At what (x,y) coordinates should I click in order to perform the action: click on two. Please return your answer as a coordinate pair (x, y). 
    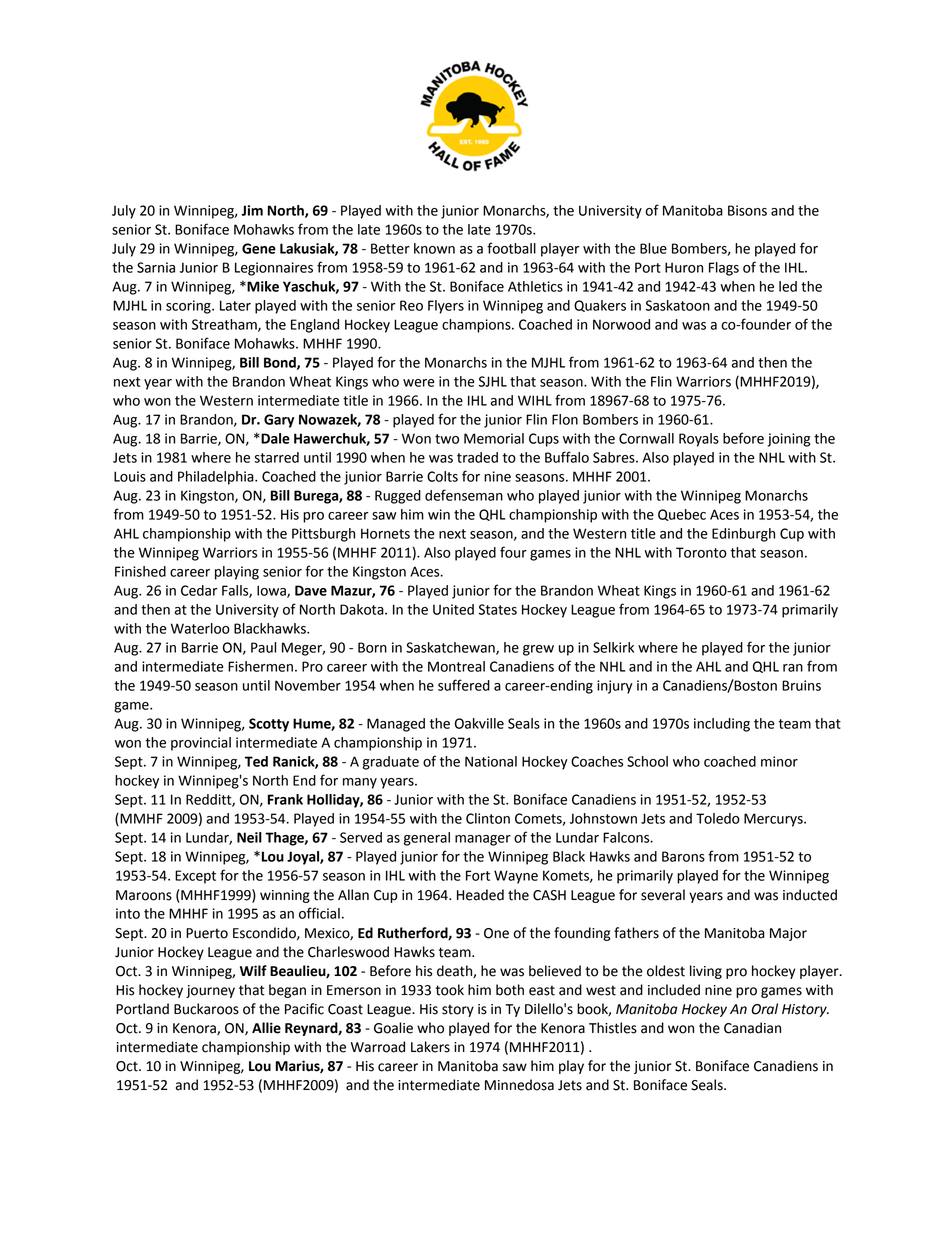
    Looking at the image, I should click on (447, 439).
